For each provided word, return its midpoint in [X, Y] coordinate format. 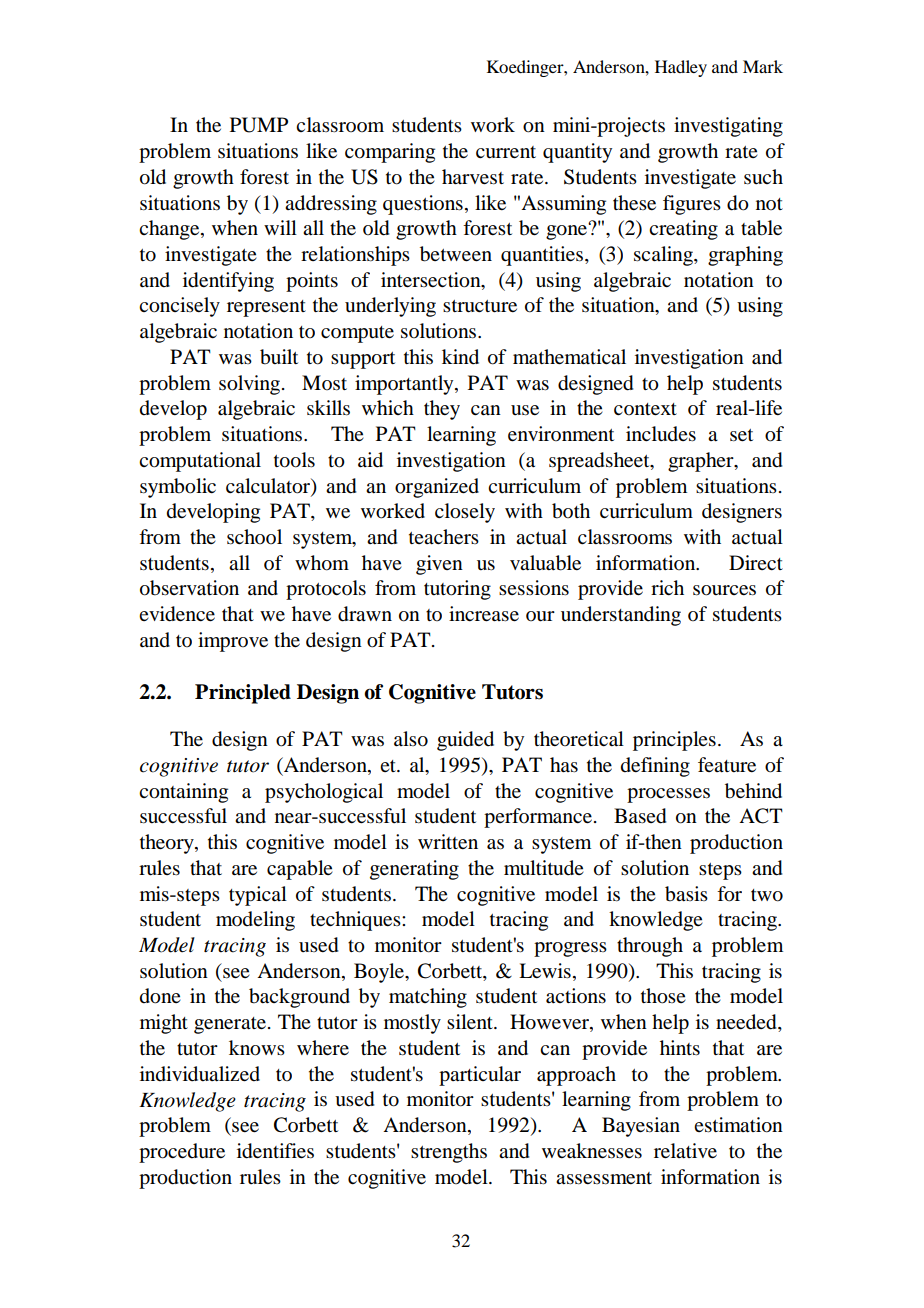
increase [484, 614]
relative [685, 1151]
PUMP [259, 125]
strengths [449, 1153]
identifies [275, 1151]
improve [233, 642]
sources [724, 590]
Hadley [681, 68]
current [506, 152]
